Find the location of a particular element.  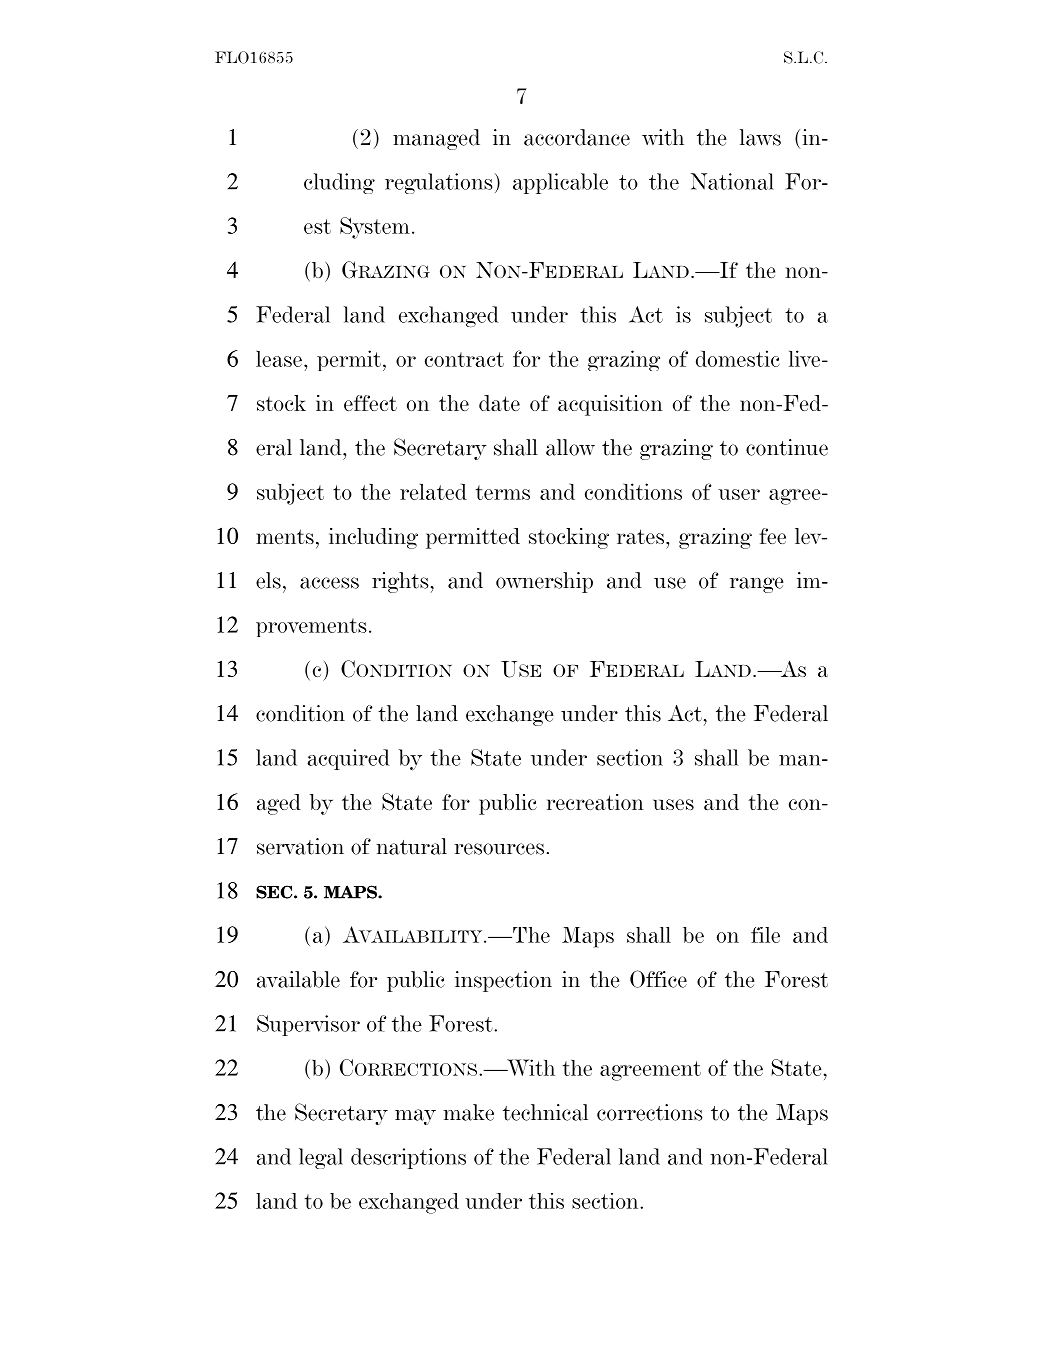

resources is located at coordinates (499, 849).
